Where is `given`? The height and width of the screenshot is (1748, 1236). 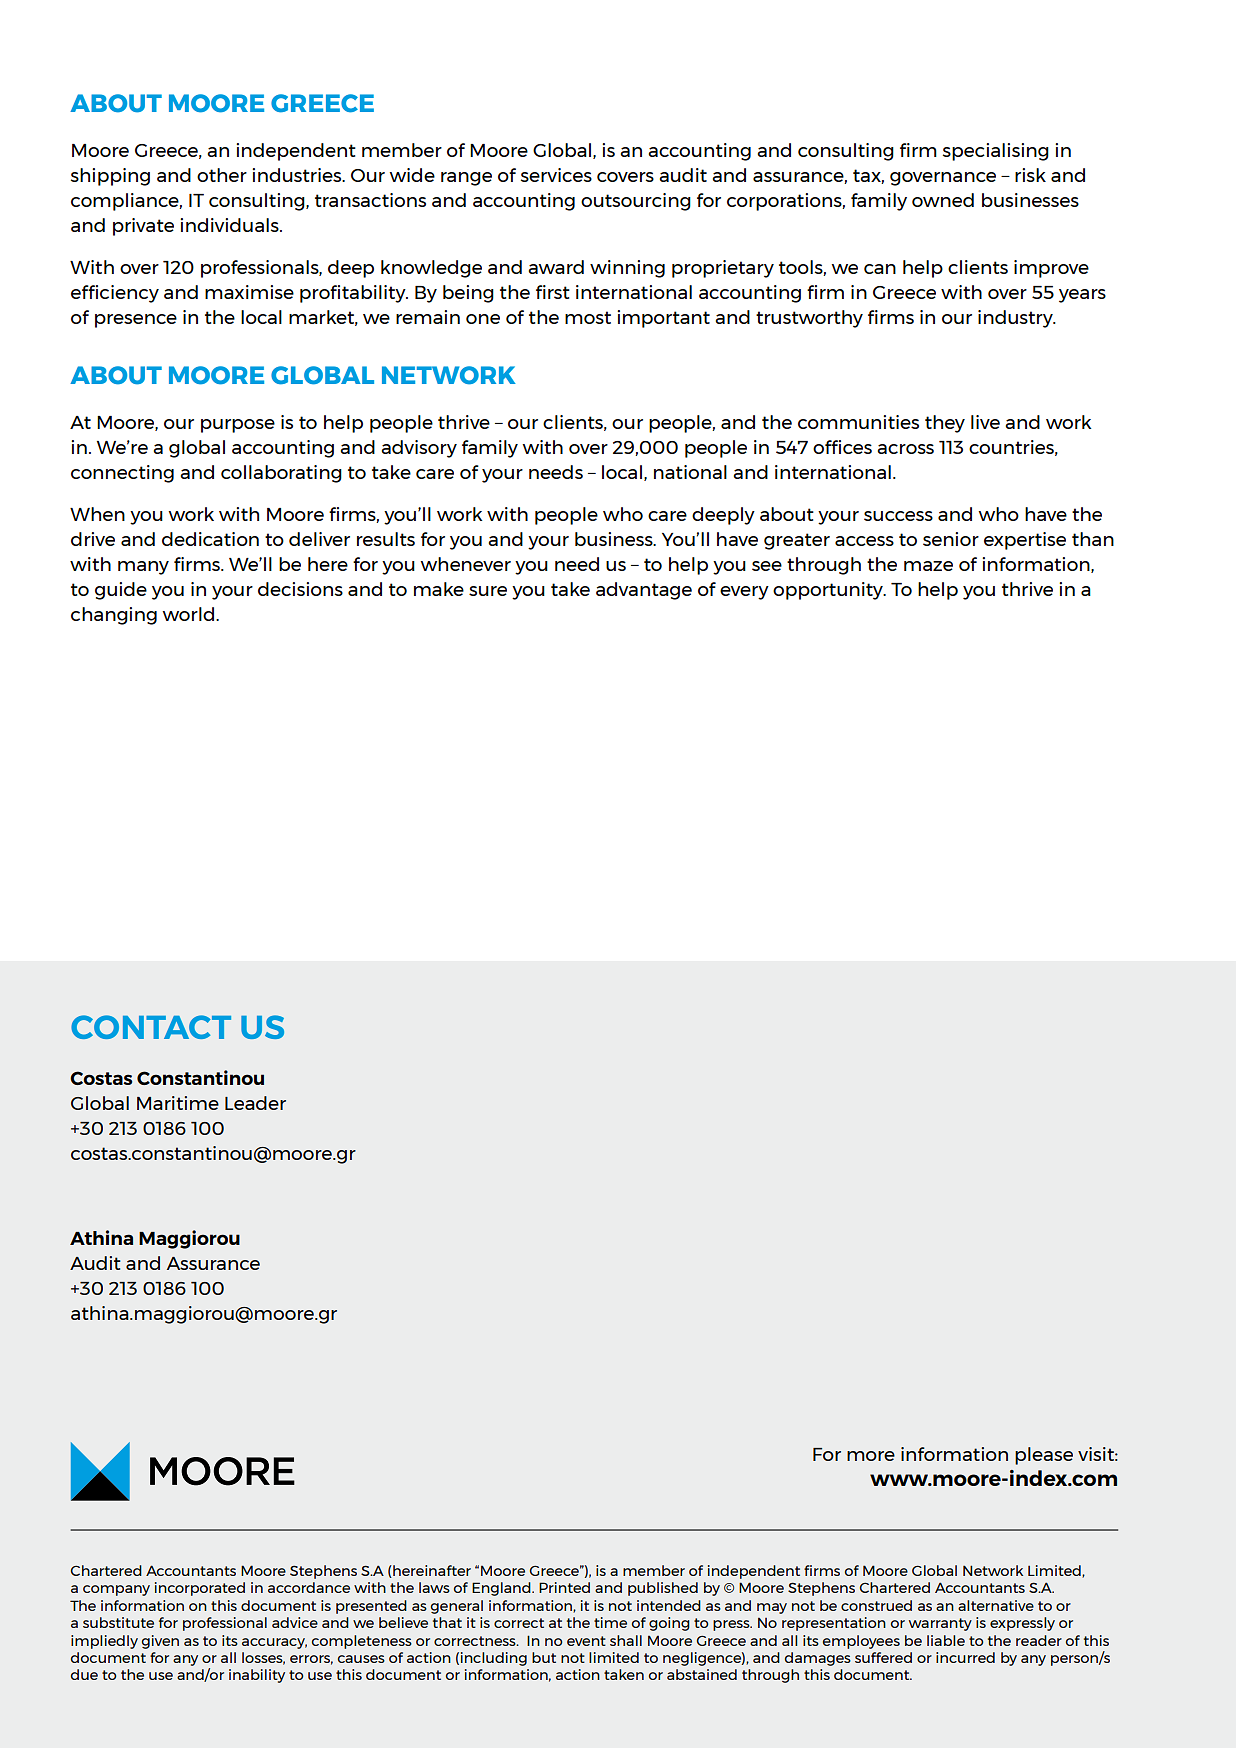
given is located at coordinates (160, 1642).
